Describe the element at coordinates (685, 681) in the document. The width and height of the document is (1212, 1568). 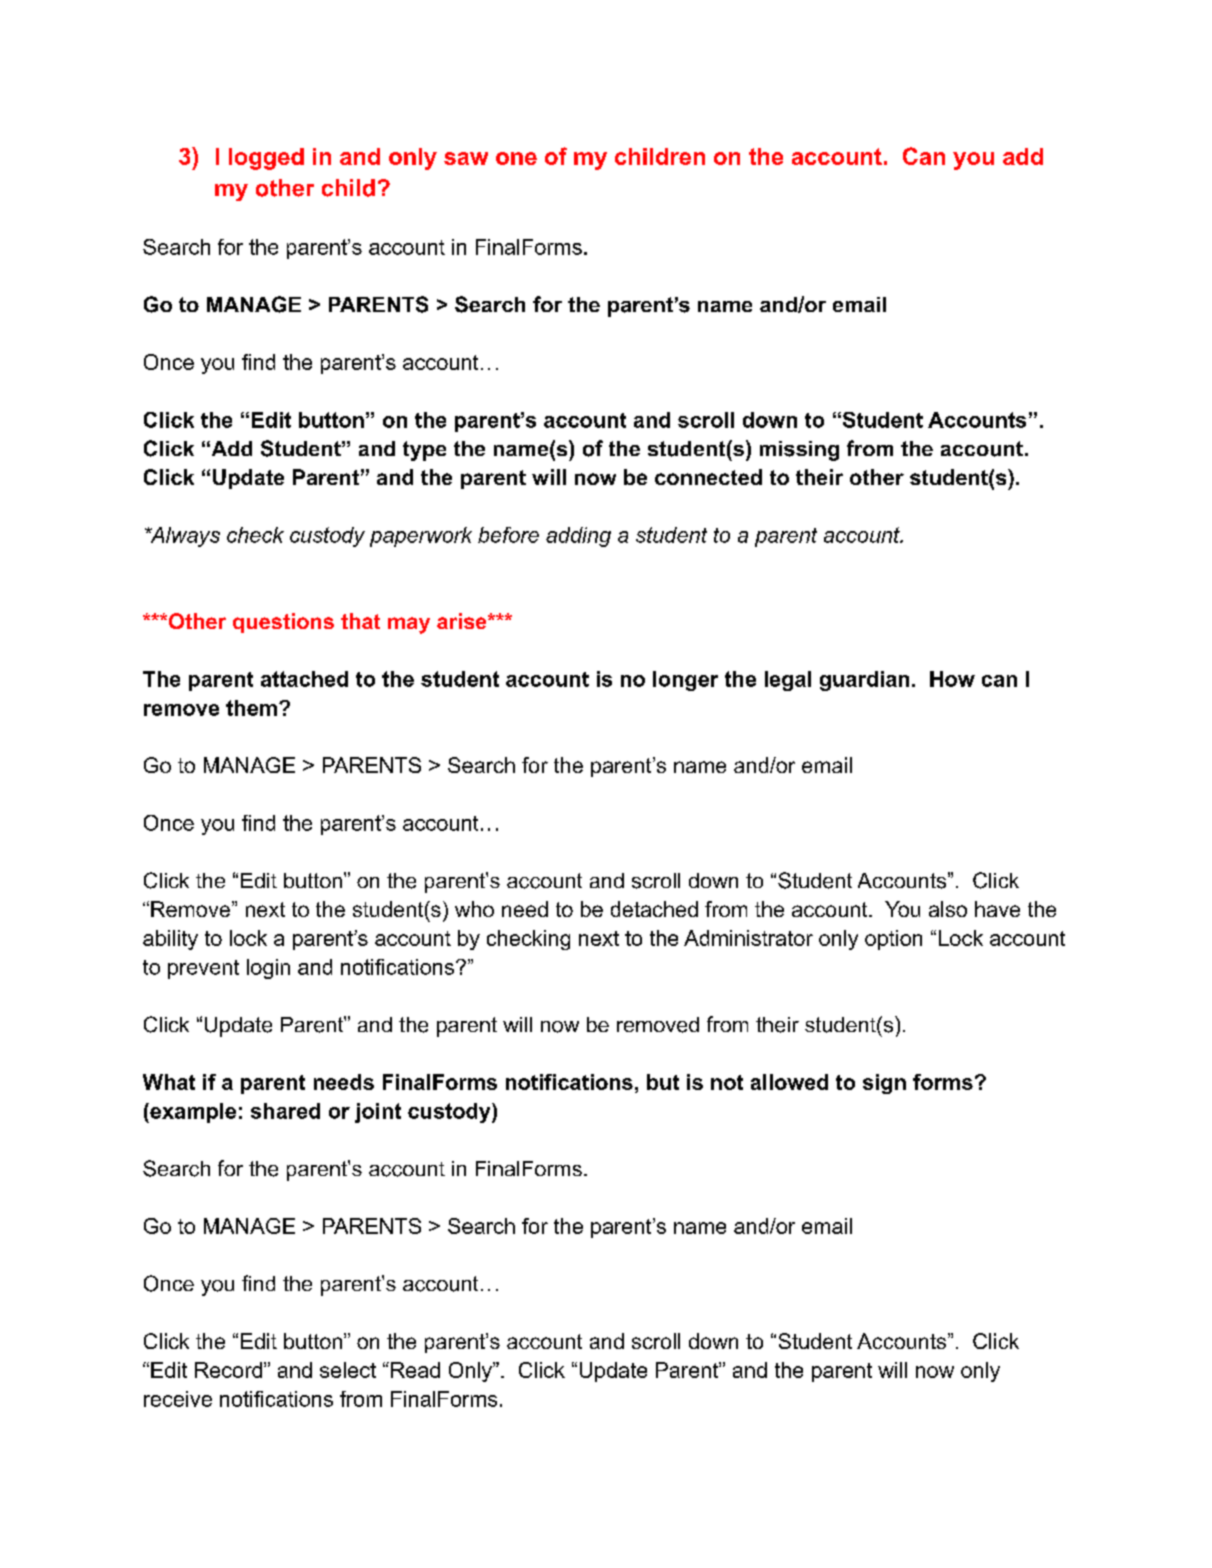
I see `longer` at that location.
